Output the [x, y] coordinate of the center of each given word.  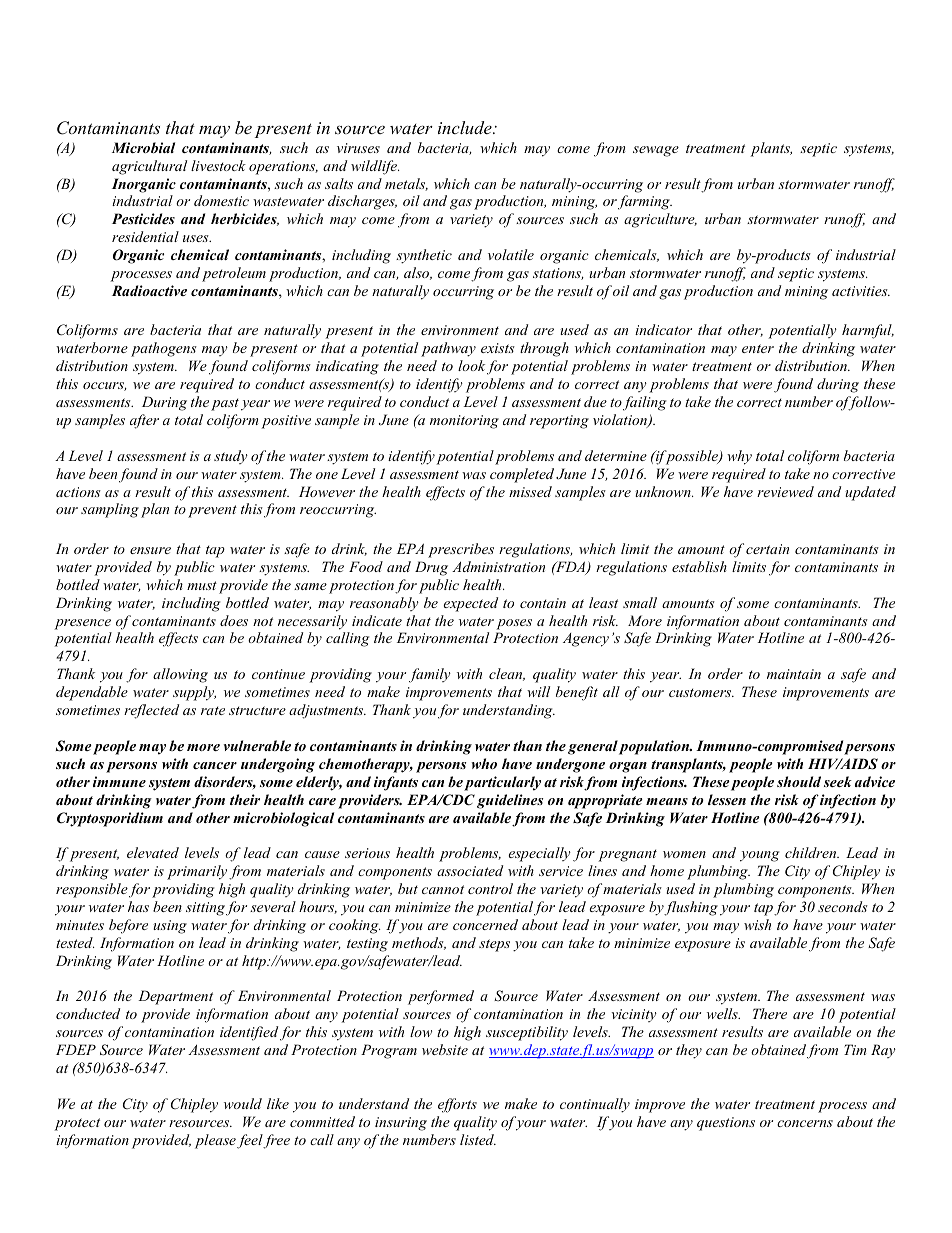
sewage [656, 151]
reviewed [785, 491]
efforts [457, 1105]
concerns [805, 1123]
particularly [502, 783]
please [215, 1141]
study [231, 457]
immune [119, 781]
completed [522, 475]
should [799, 781]
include [466, 127]
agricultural [149, 167]
